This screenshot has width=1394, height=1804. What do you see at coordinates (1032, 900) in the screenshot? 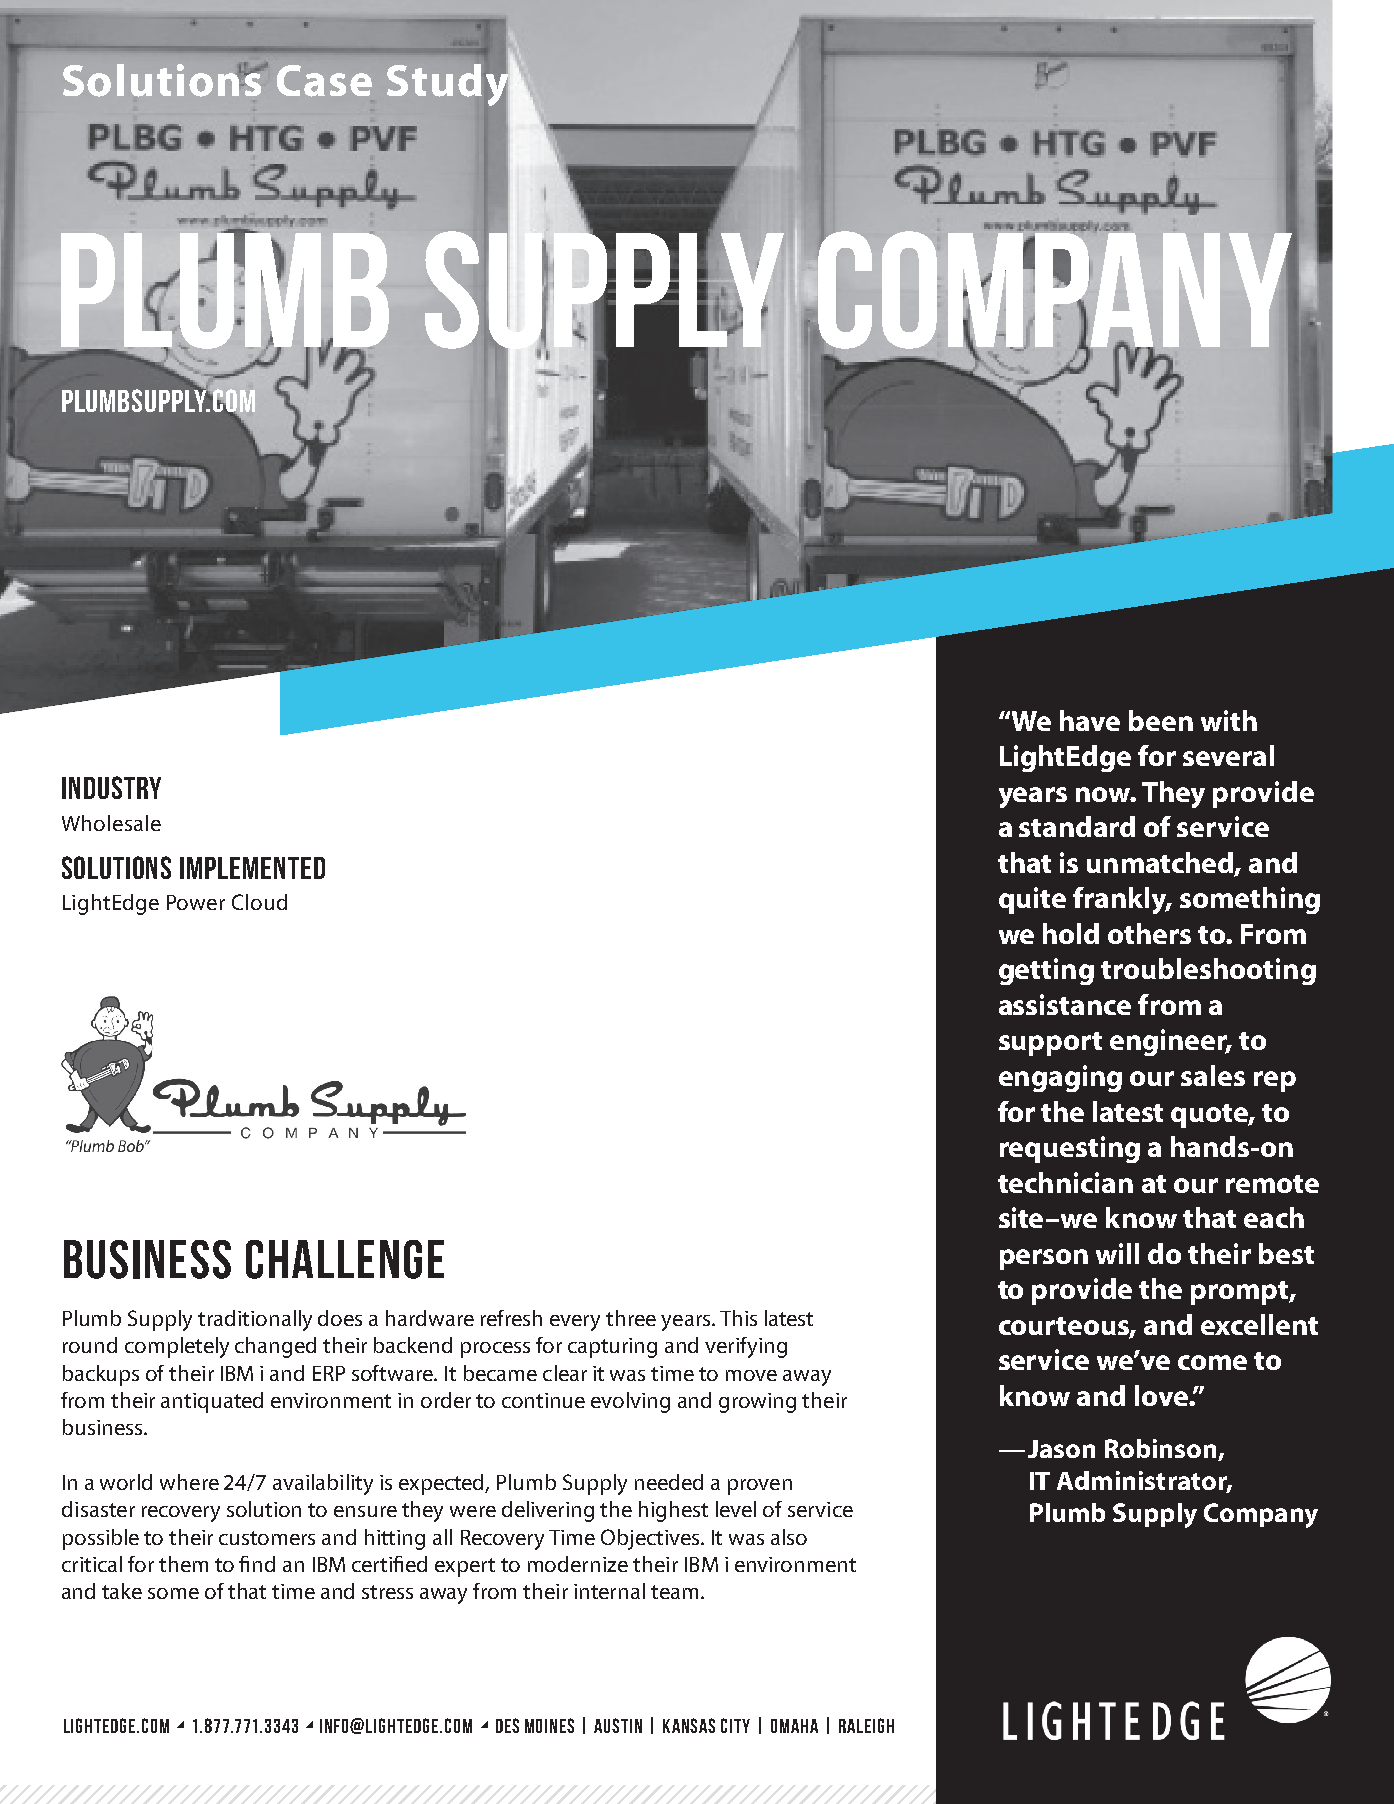
I see `quite` at bounding box center [1032, 900].
